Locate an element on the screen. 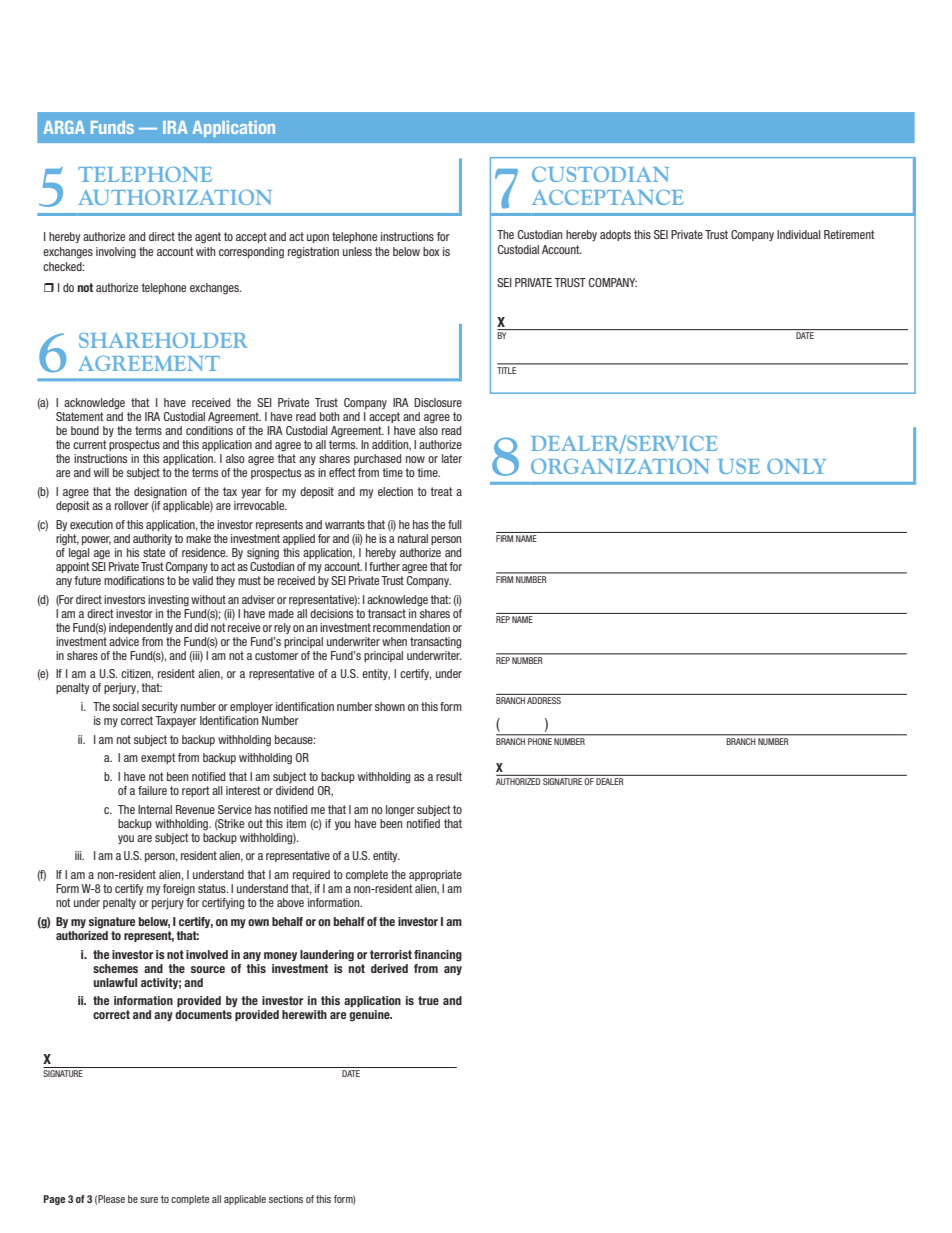  Individual is located at coordinates (799, 234).
